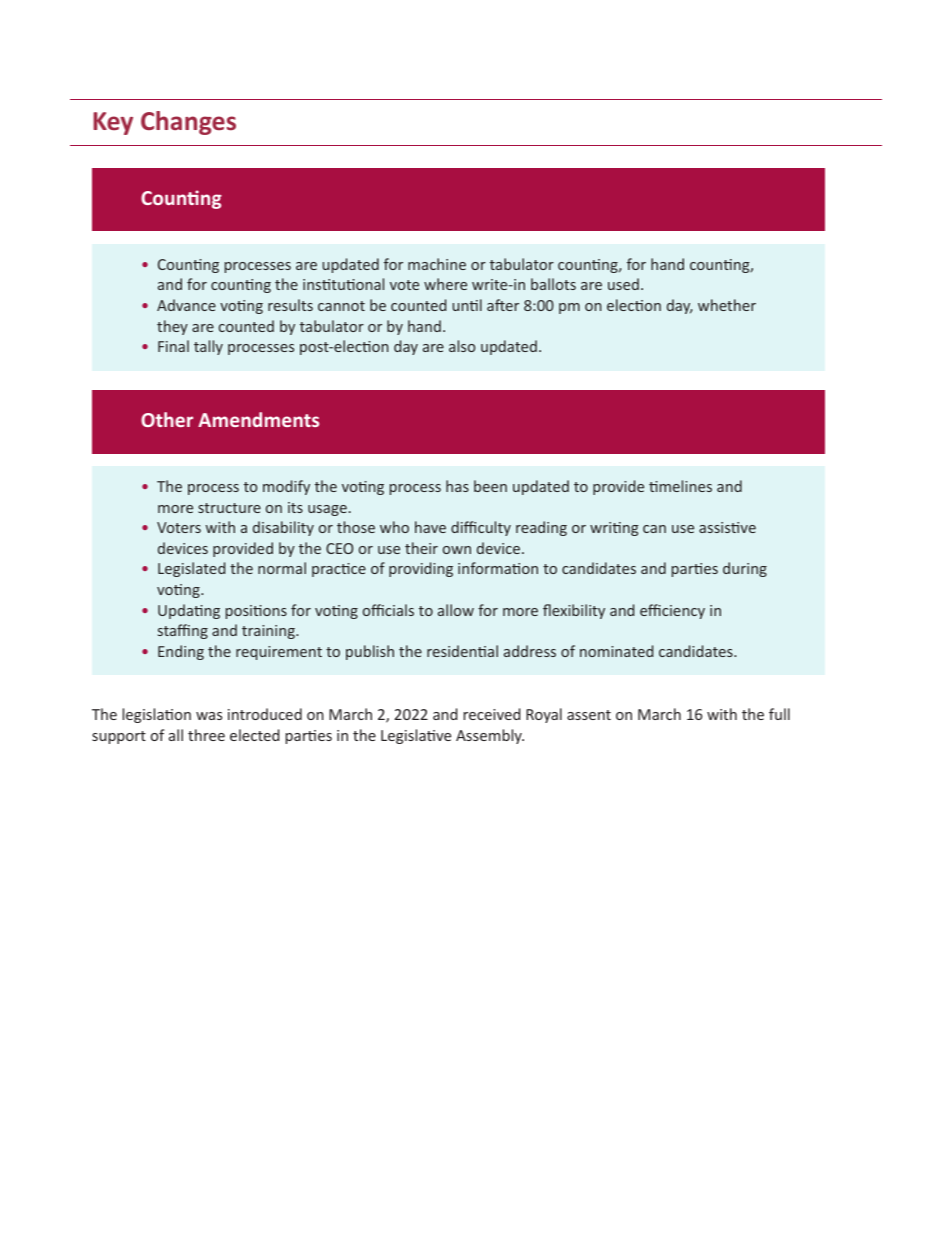 The height and width of the page is (1233, 952). Describe the element at coordinates (172, 327) in the page. I see `they` at that location.
